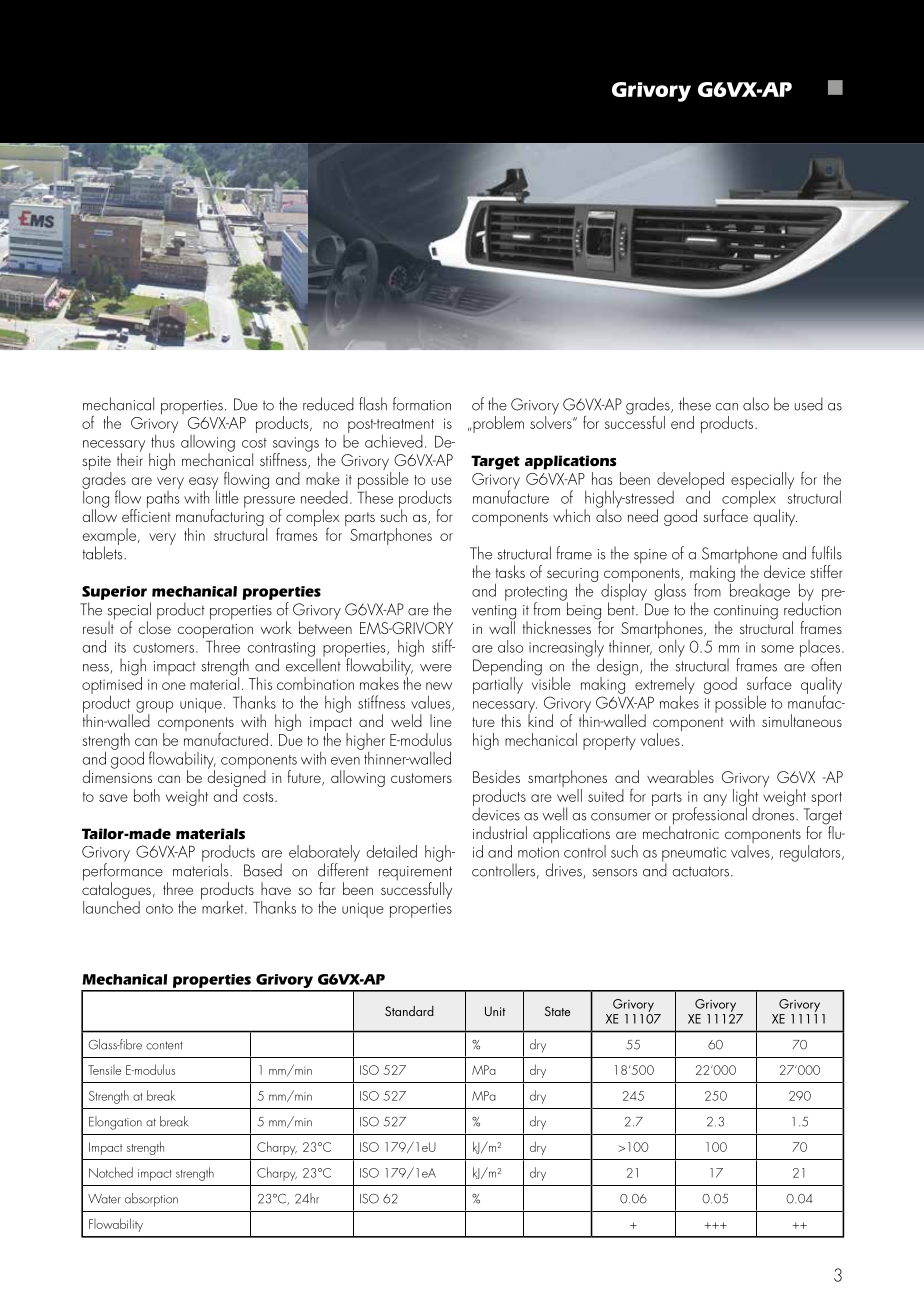 This document has height=1308, width=924. What do you see at coordinates (498, 424) in the document?
I see `problem` at bounding box center [498, 424].
